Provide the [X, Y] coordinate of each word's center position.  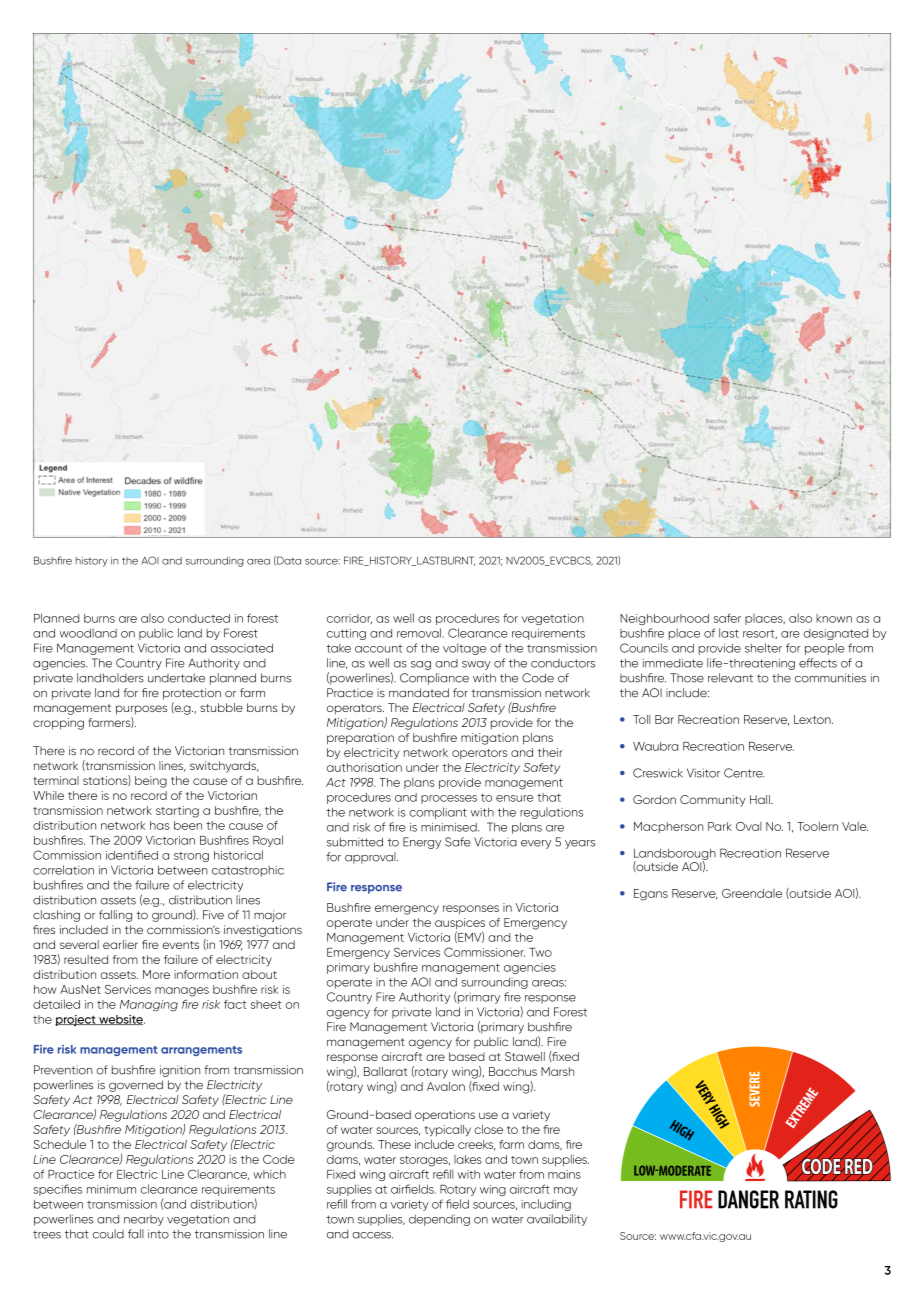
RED [859, 1166]
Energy [422, 843]
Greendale [752, 893]
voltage [464, 649]
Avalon [446, 1086]
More [156, 974]
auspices [460, 925]
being [151, 782]
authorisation [364, 767]
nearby [144, 1220]
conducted [199, 618]
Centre [744, 773]
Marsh [557, 1071]
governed [136, 1086]
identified [132, 855]
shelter [763, 648]
